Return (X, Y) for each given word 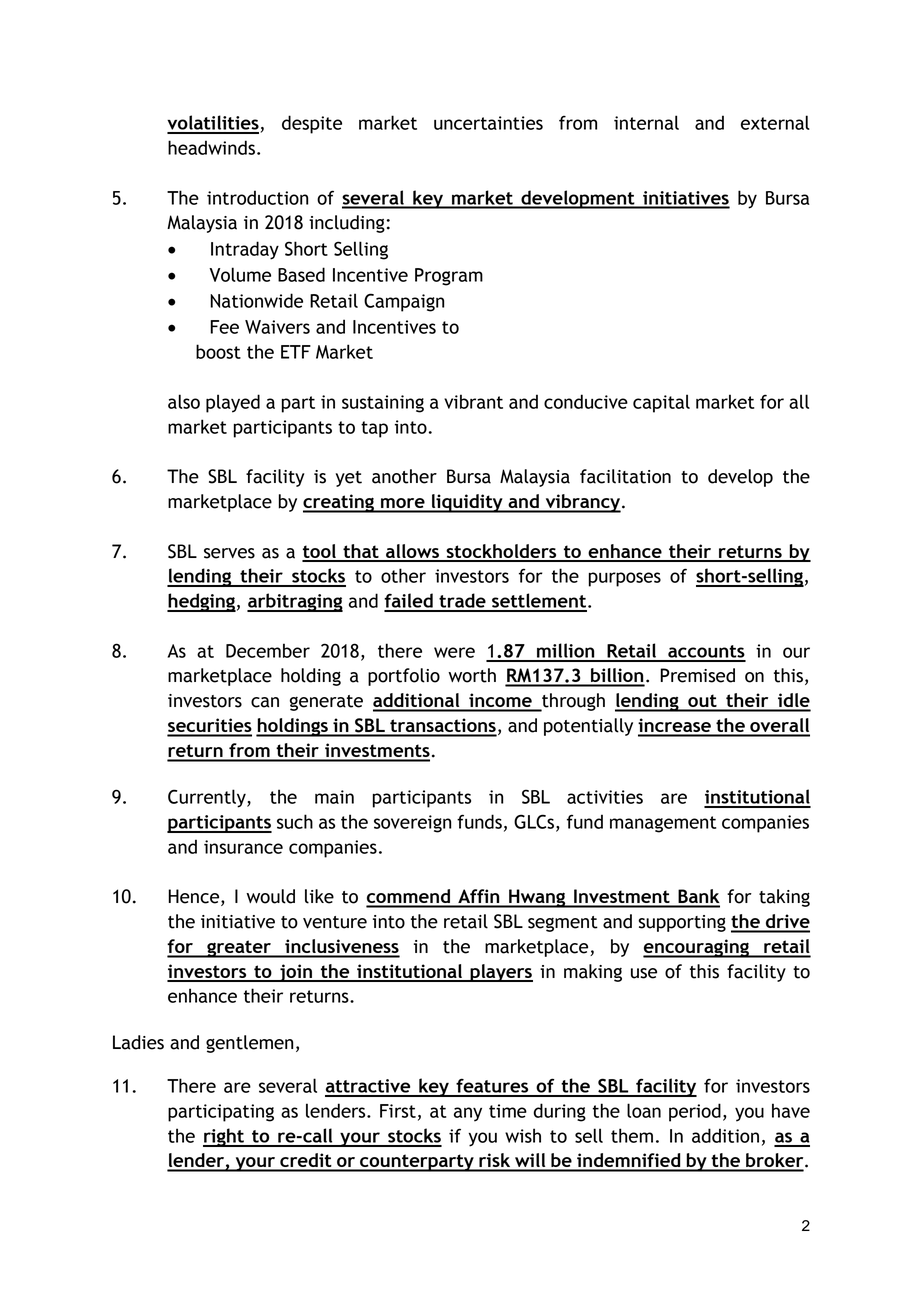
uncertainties (488, 123)
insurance (243, 847)
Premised (697, 675)
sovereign (412, 824)
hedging (201, 602)
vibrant (473, 401)
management (663, 824)
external (775, 122)
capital (661, 403)
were (454, 652)
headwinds (211, 147)
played (233, 403)
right (224, 1137)
